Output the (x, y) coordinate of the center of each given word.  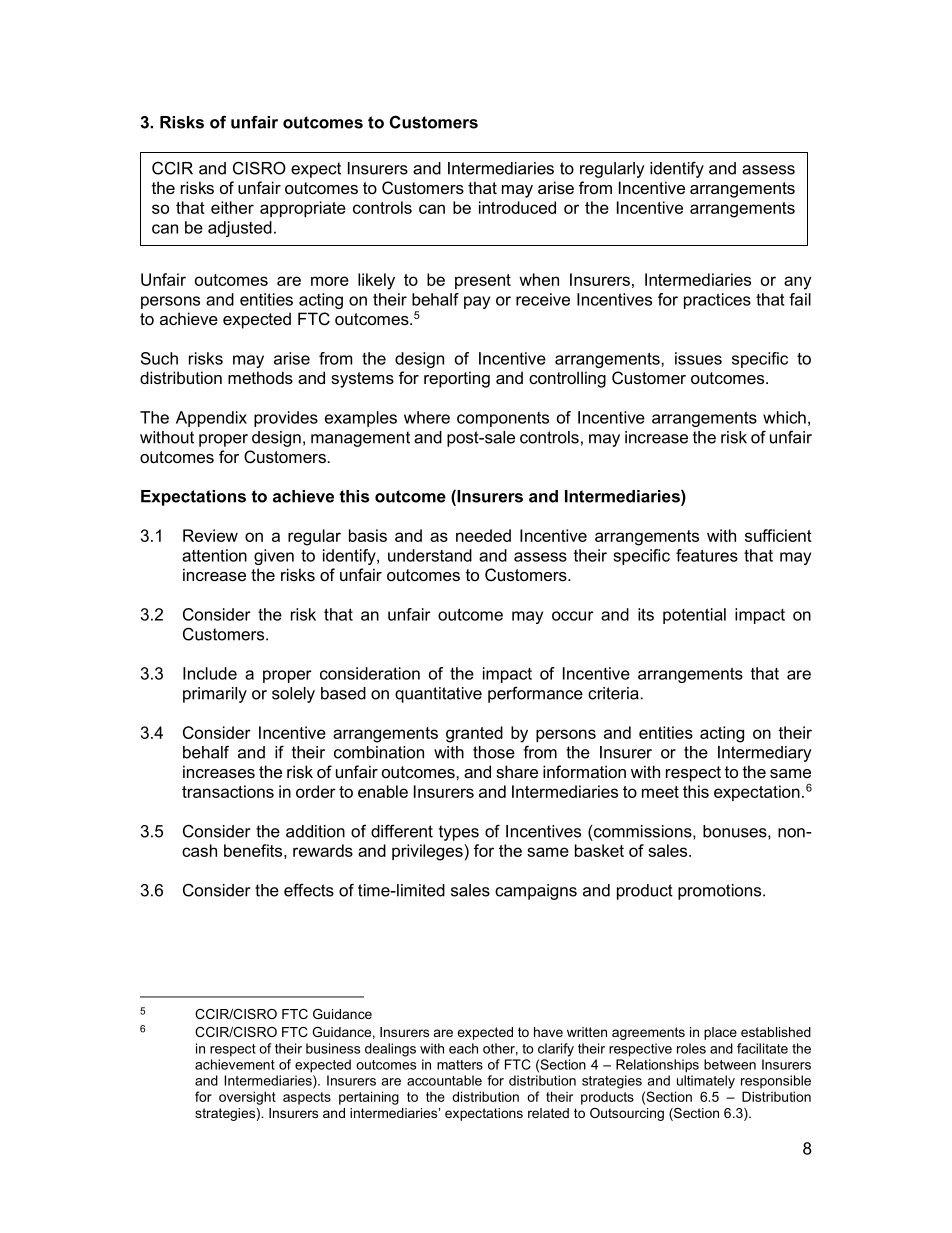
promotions (721, 892)
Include (210, 673)
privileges (427, 852)
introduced (517, 207)
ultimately (706, 1082)
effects (309, 890)
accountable (444, 1080)
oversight (247, 1098)
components (503, 419)
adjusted (240, 229)
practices (717, 301)
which (784, 417)
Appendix (211, 419)
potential (694, 616)
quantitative (438, 695)
